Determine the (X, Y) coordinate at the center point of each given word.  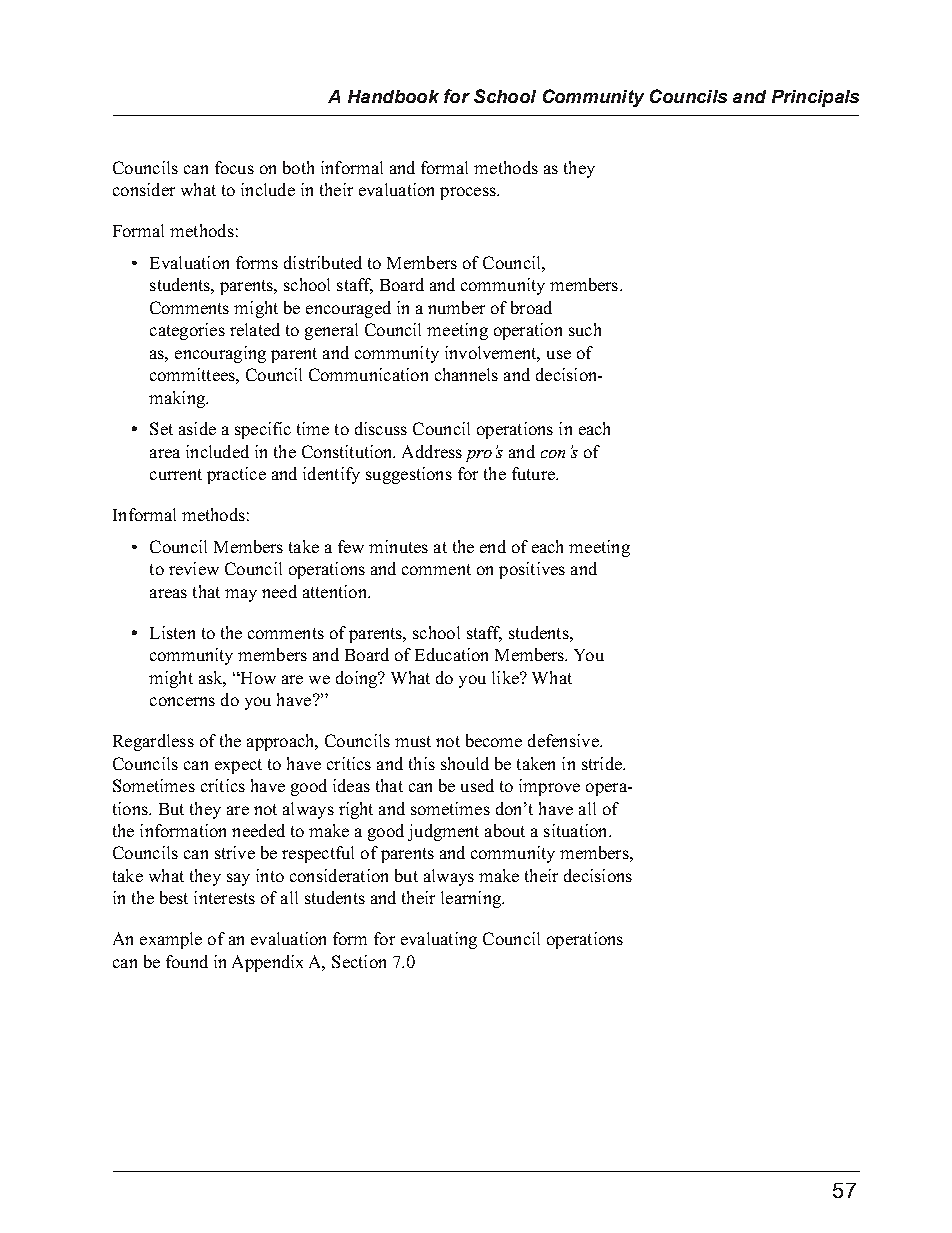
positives (532, 570)
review (194, 568)
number (456, 307)
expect (238, 766)
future (534, 473)
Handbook (393, 96)
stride (603, 763)
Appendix (267, 963)
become (494, 740)
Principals (815, 98)
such (585, 329)
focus (234, 167)
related (255, 329)
